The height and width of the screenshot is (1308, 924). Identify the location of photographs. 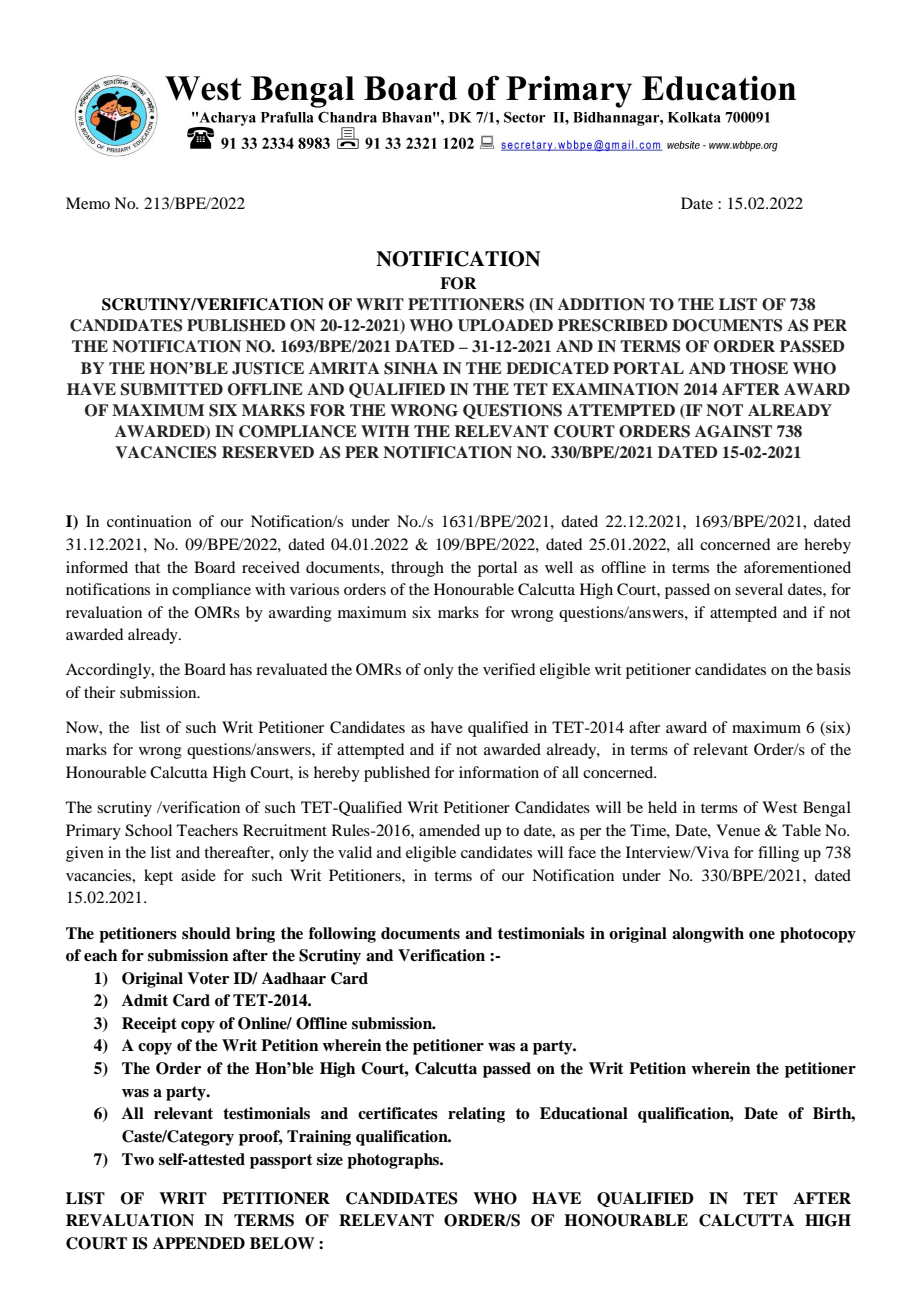
(394, 1161).
